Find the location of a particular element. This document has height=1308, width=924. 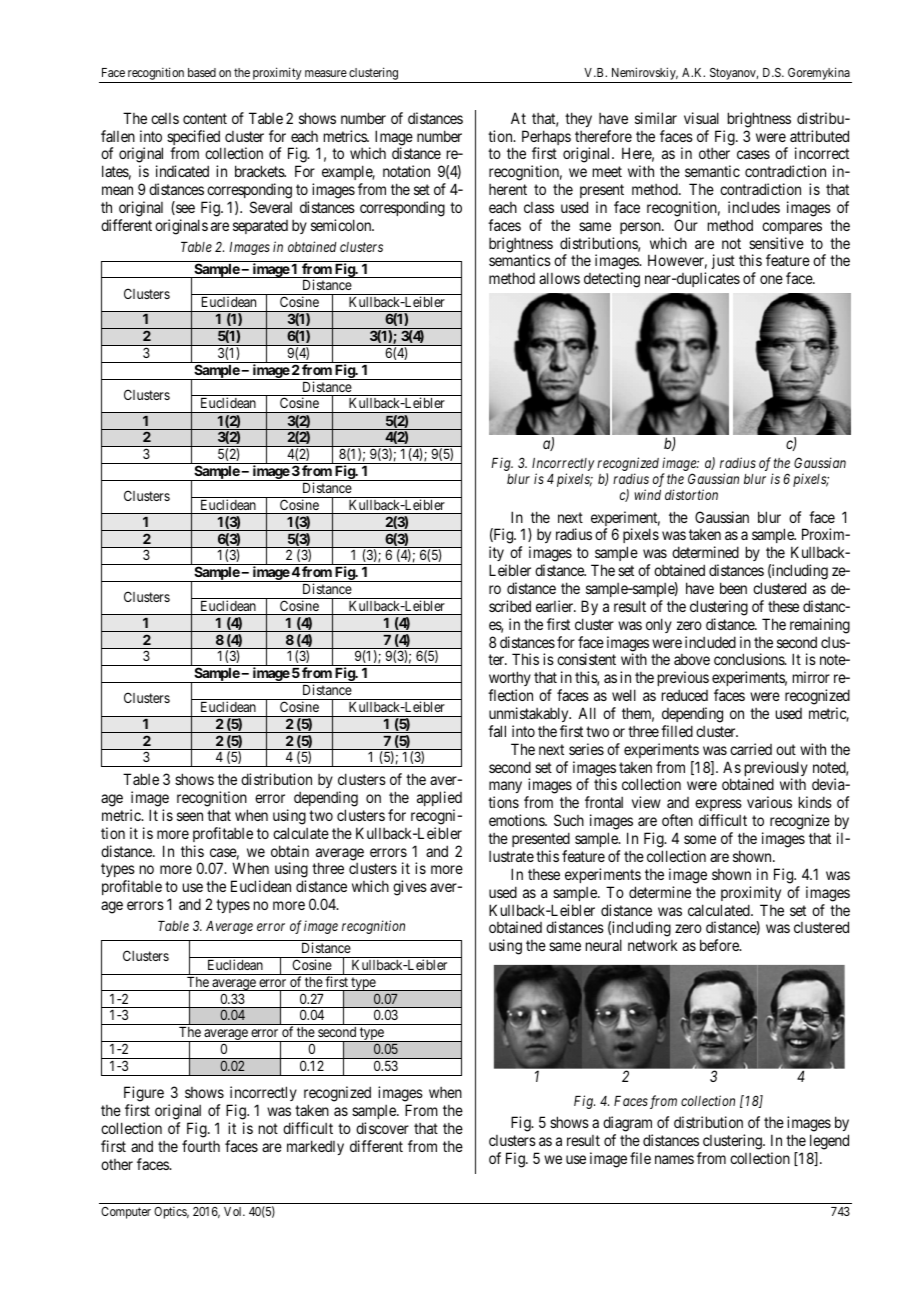

Figure is located at coordinates (144, 1095).
